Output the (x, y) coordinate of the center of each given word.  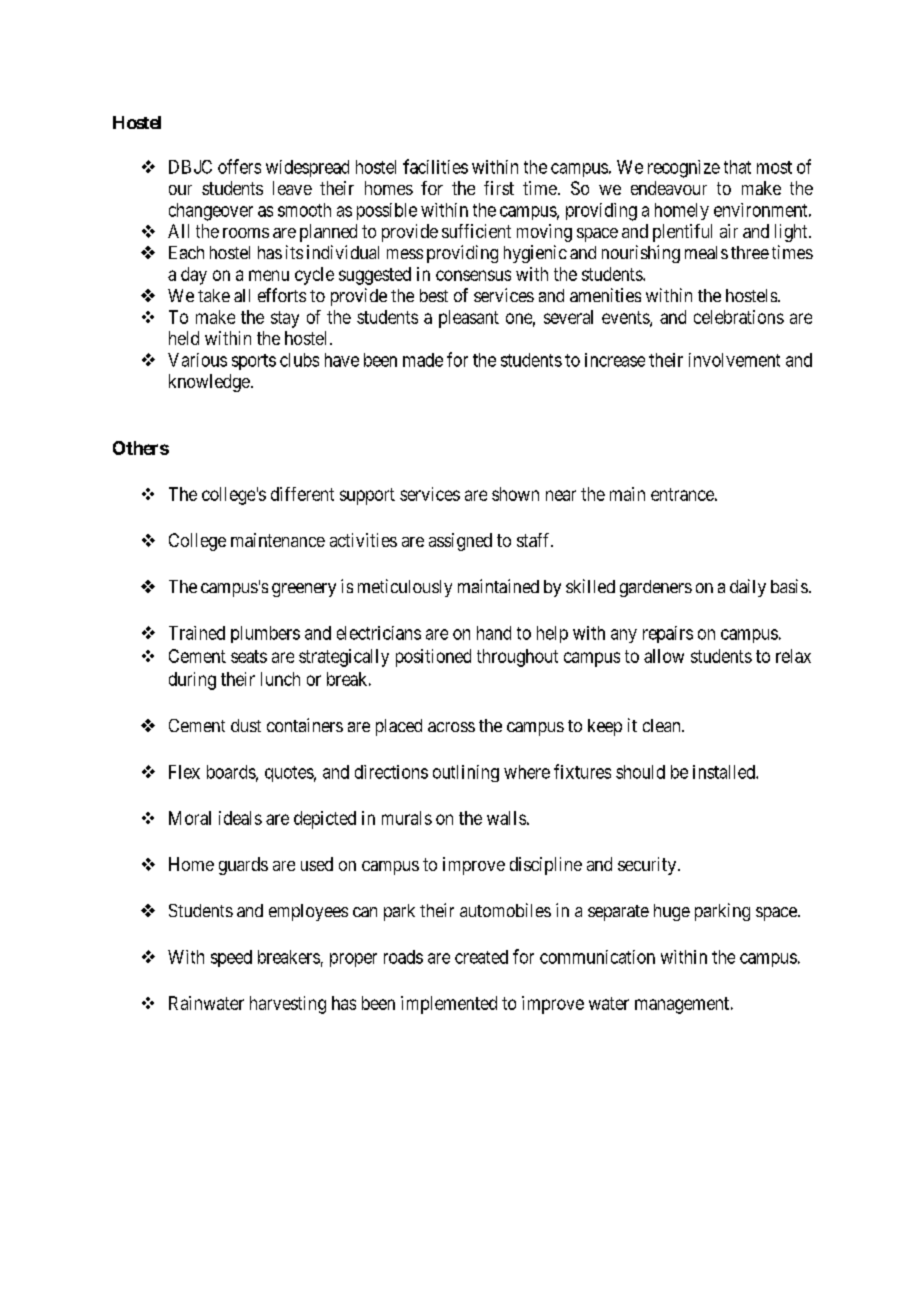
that (737, 167)
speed (231, 958)
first (499, 188)
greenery (304, 590)
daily (748, 588)
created (481, 957)
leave (292, 188)
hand (494, 633)
